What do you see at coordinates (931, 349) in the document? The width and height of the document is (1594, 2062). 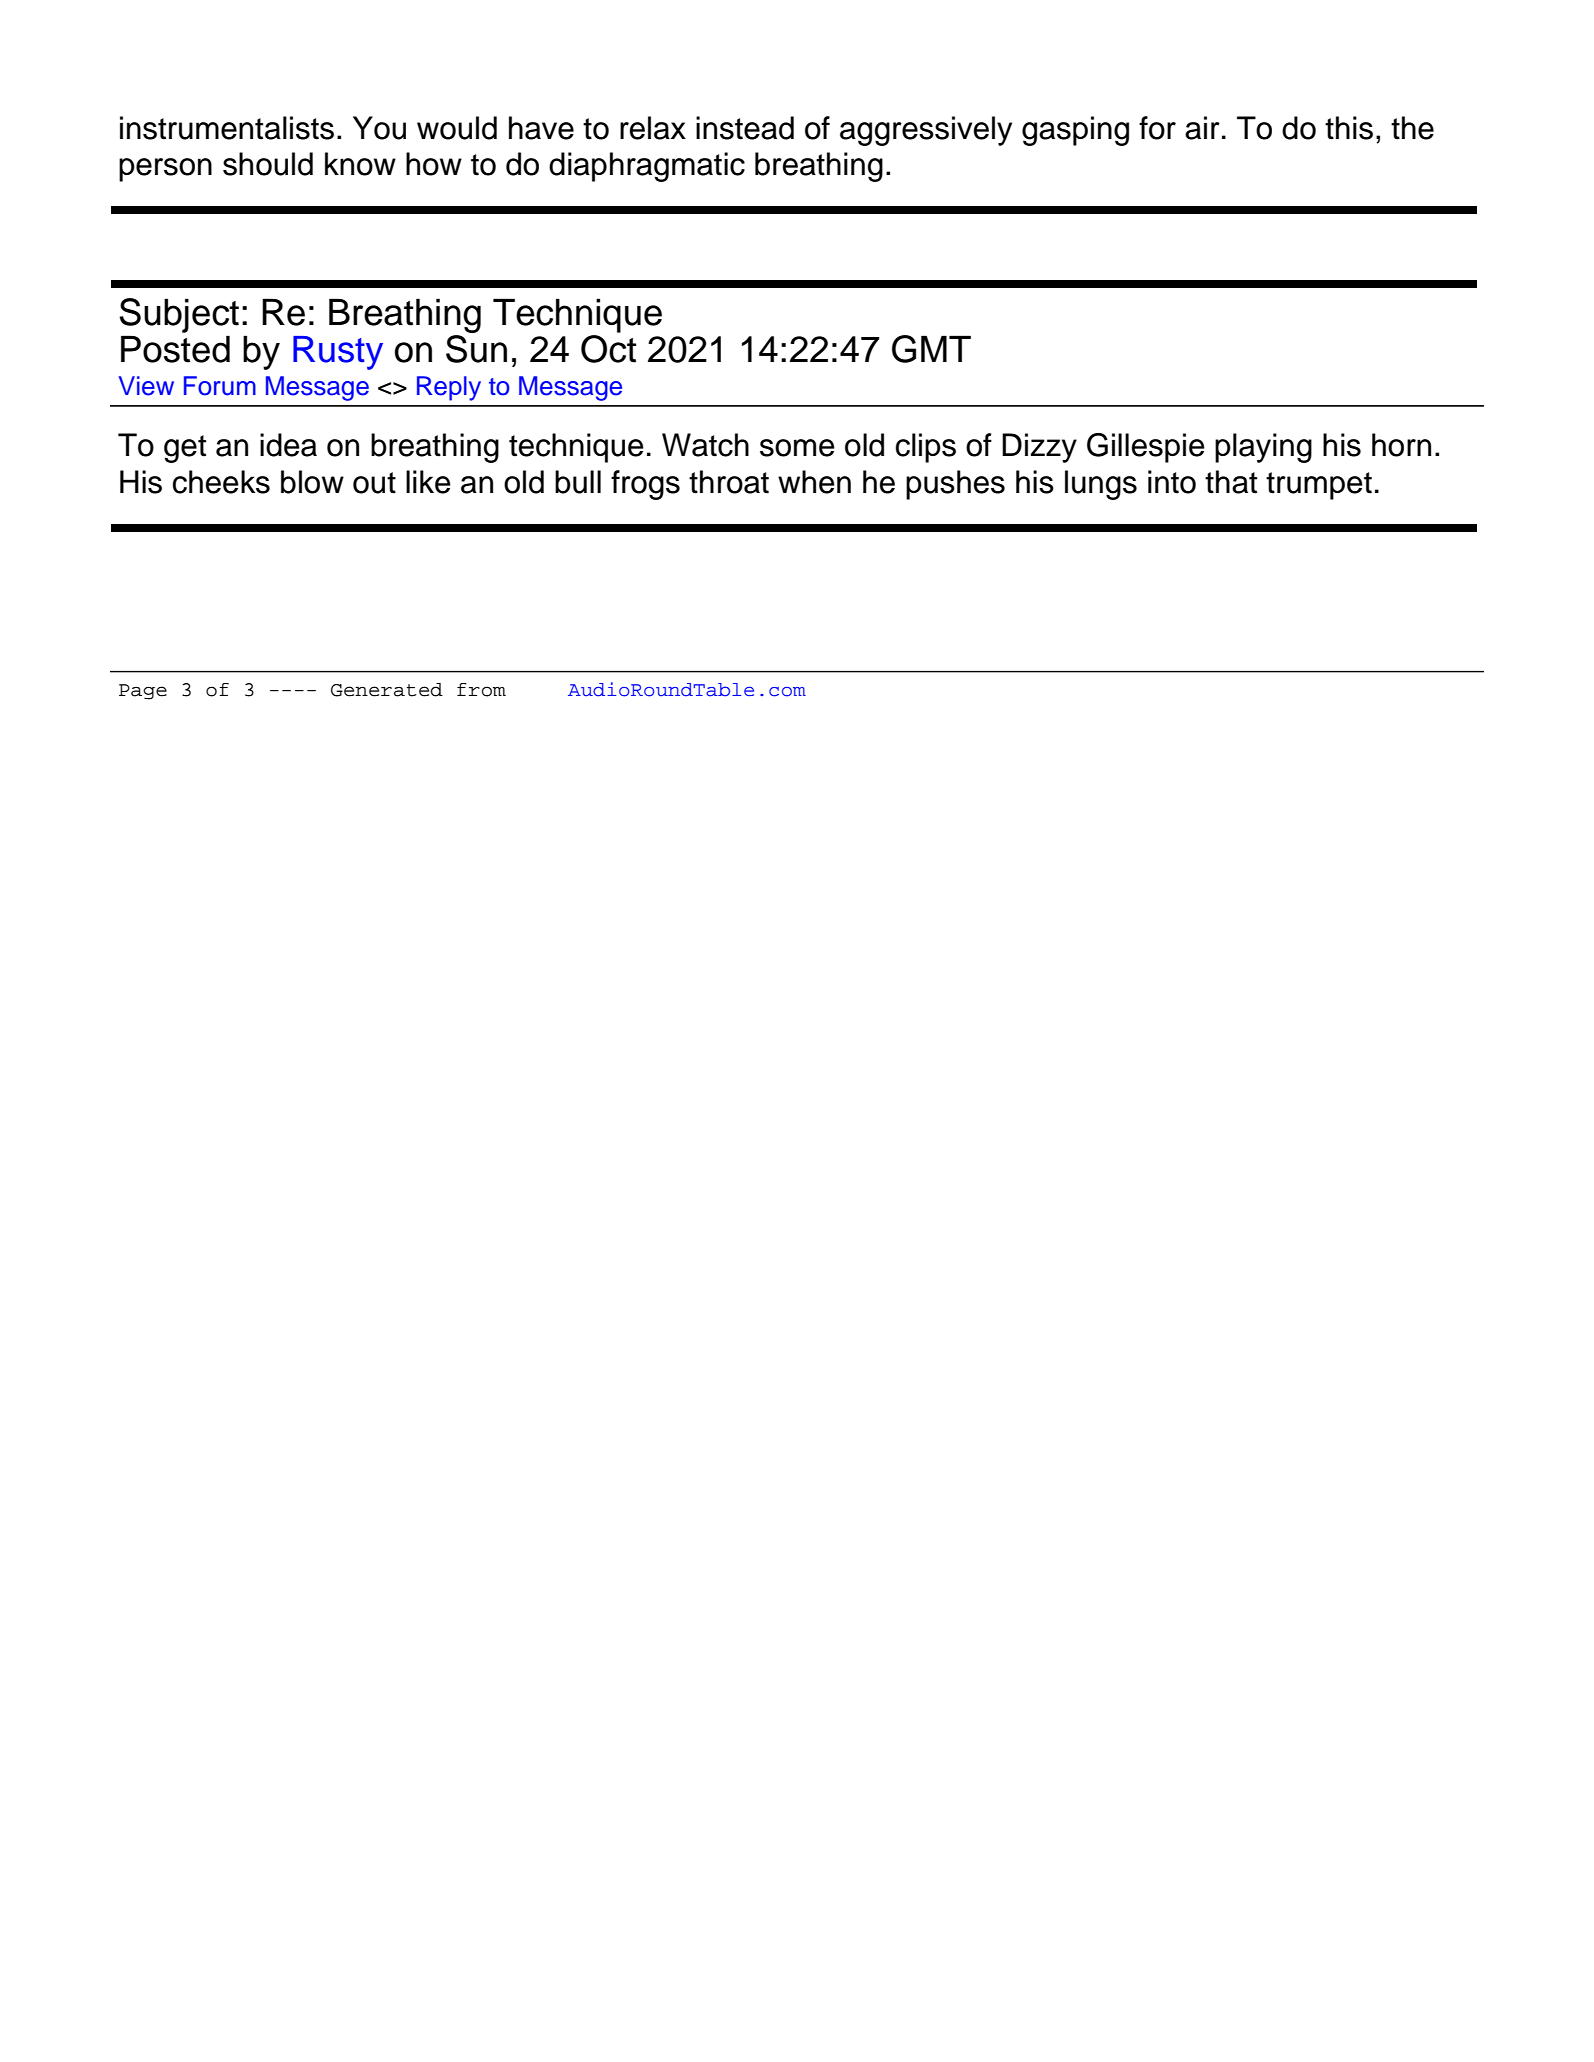 I see `GMT` at bounding box center [931, 349].
